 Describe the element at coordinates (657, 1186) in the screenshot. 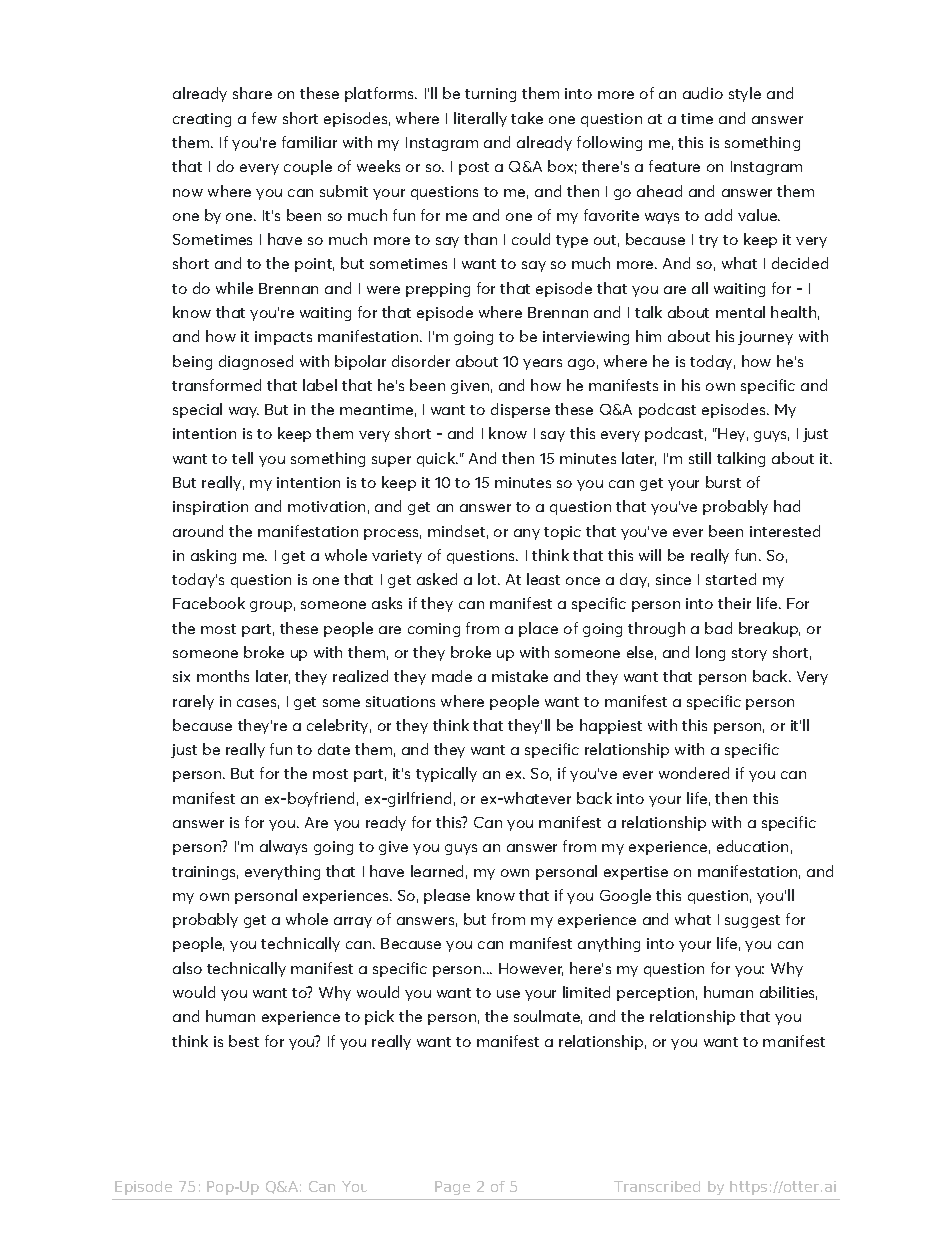

I see `Transcribed` at that location.
